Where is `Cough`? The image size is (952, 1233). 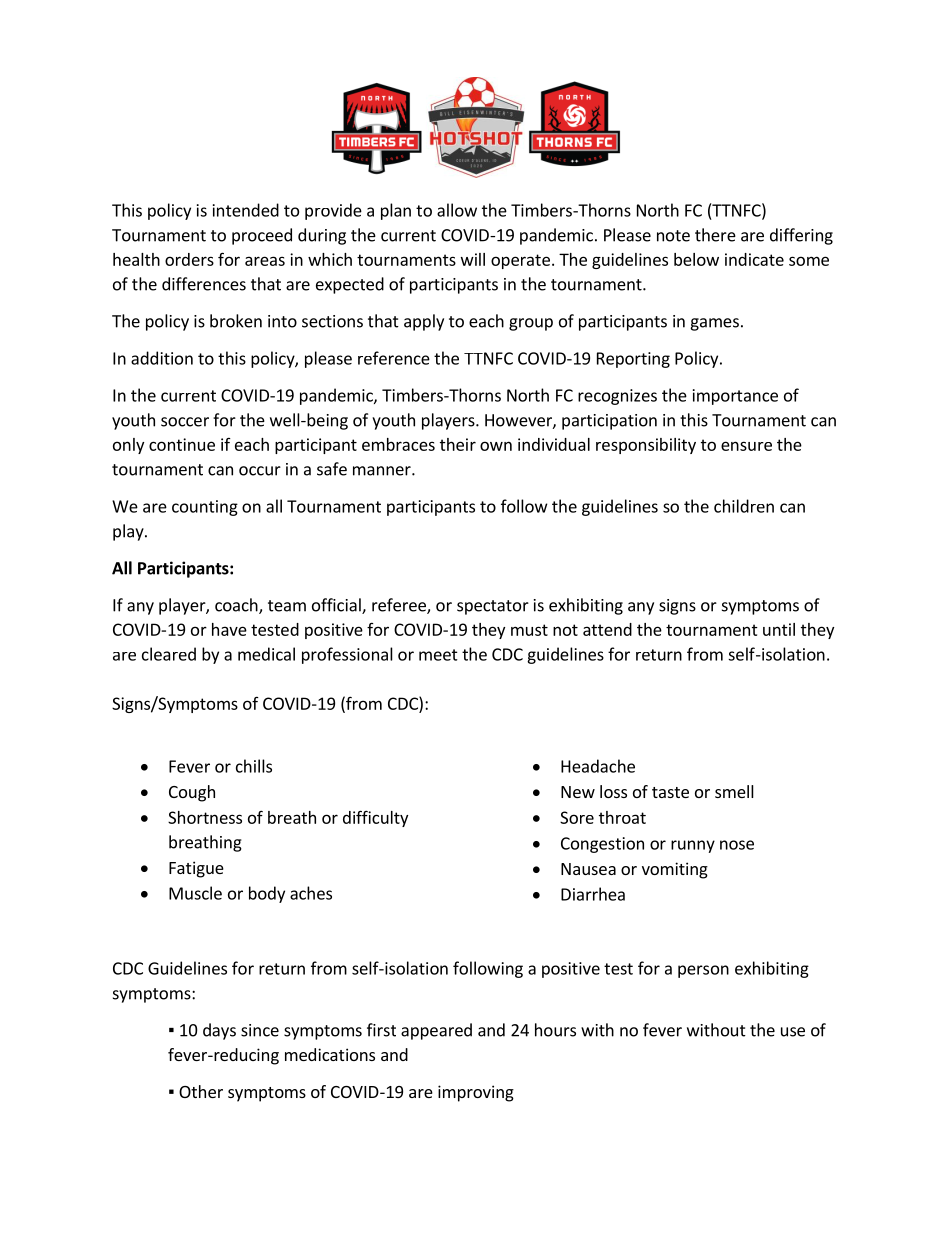
Cough is located at coordinates (192, 793).
